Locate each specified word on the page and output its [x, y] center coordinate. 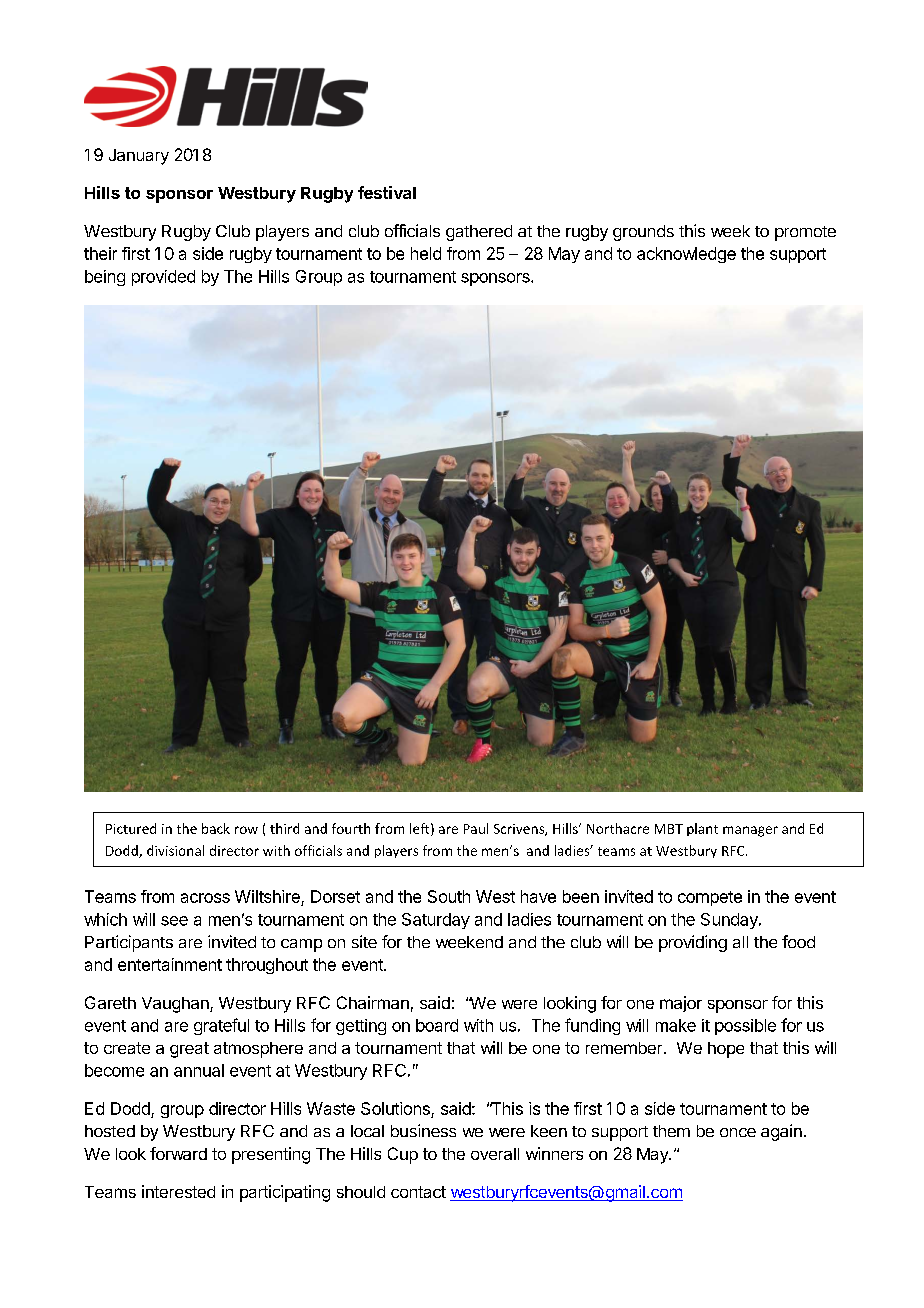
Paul [476, 828]
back [216, 828]
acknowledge [686, 255]
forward [178, 1153]
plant [702, 829]
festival [387, 192]
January [139, 157]
